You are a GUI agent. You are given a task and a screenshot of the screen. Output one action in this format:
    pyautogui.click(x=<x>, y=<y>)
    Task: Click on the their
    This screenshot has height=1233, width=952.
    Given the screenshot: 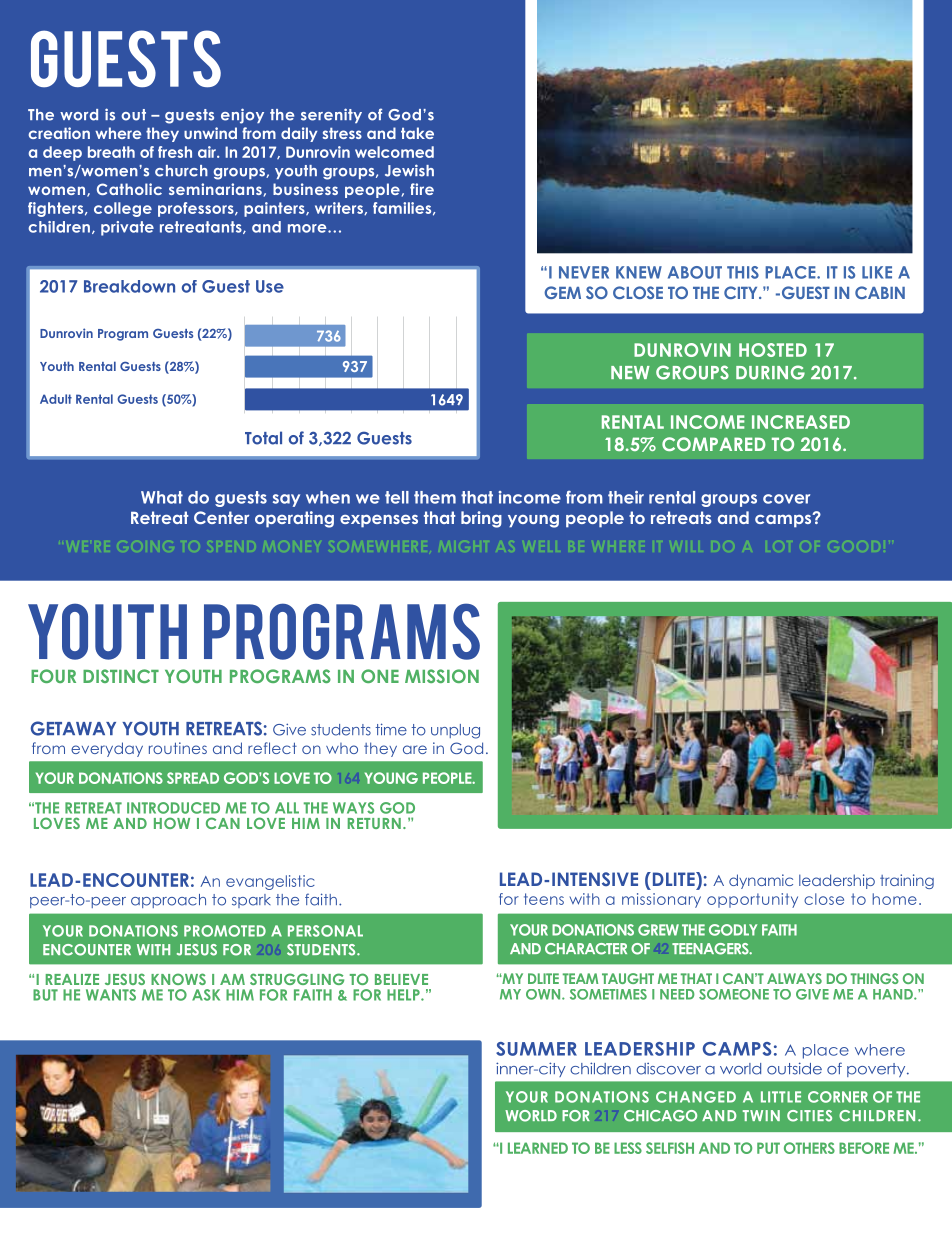 What is the action you would take?
    pyautogui.click(x=626, y=497)
